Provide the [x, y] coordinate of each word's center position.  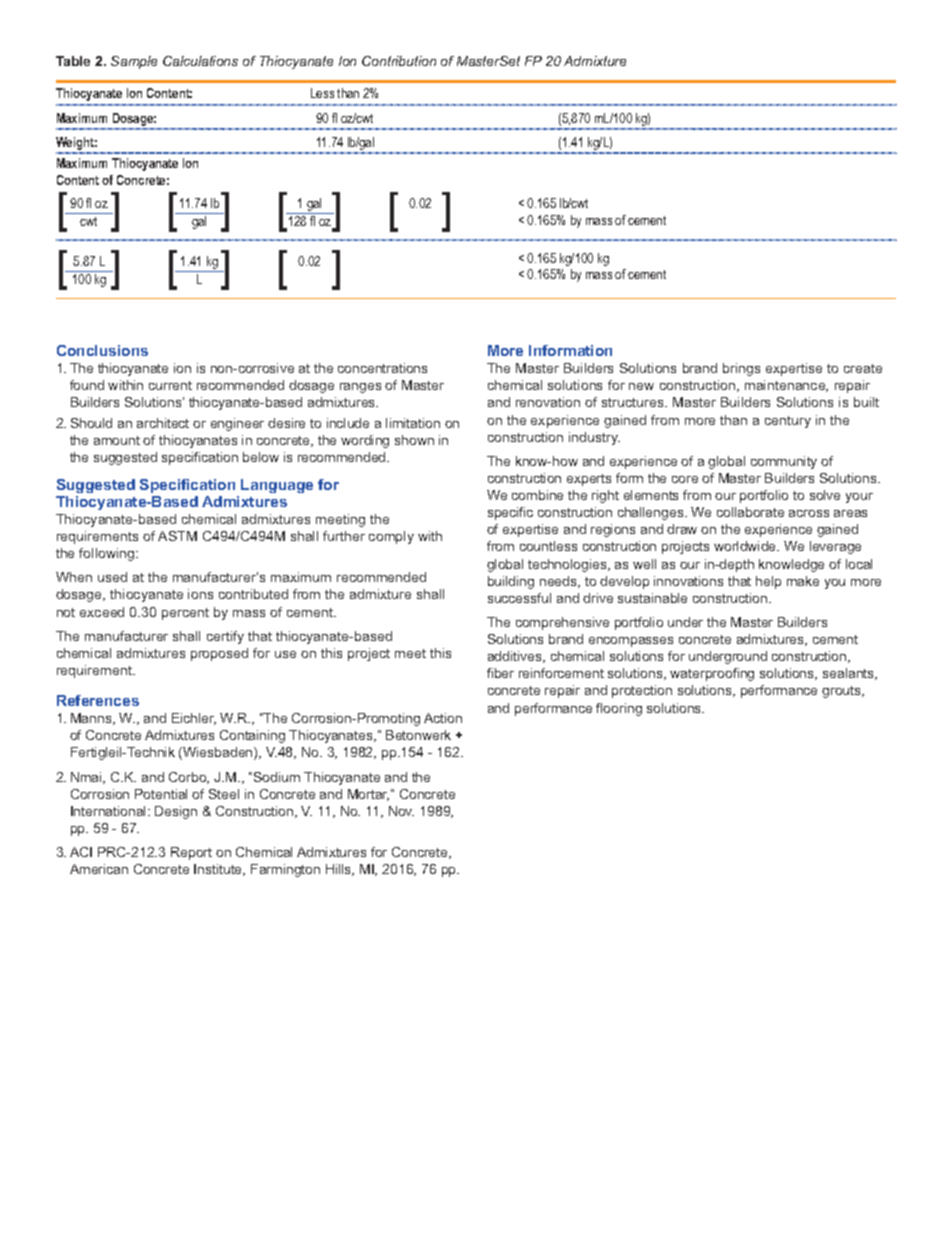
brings [741, 369]
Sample [134, 62]
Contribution [399, 61]
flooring [619, 709]
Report [191, 853]
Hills [340, 870]
